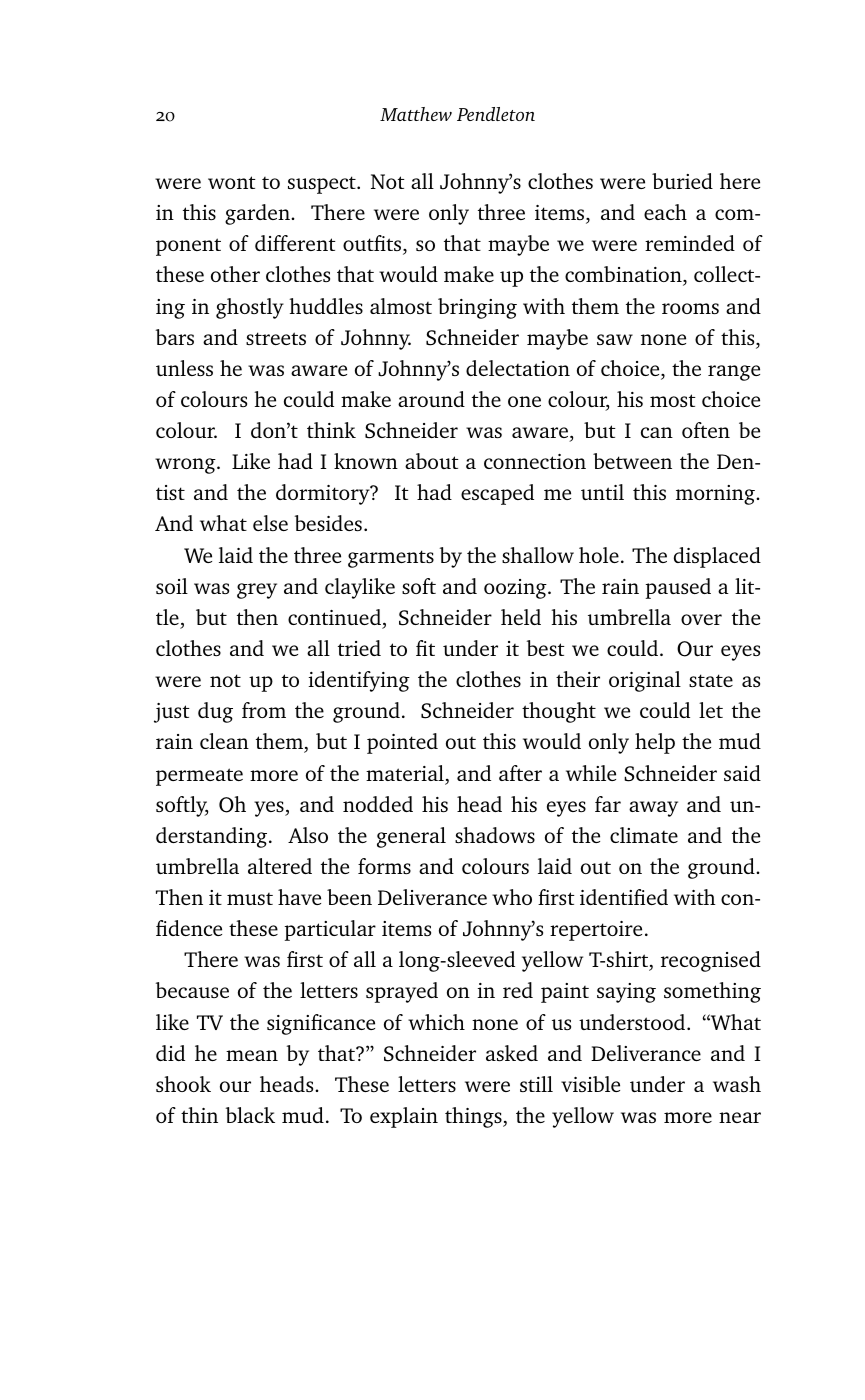 This page has width=865, height=1400. What do you see at coordinates (496, 114) in the page?
I see `Pendleton` at bounding box center [496, 114].
